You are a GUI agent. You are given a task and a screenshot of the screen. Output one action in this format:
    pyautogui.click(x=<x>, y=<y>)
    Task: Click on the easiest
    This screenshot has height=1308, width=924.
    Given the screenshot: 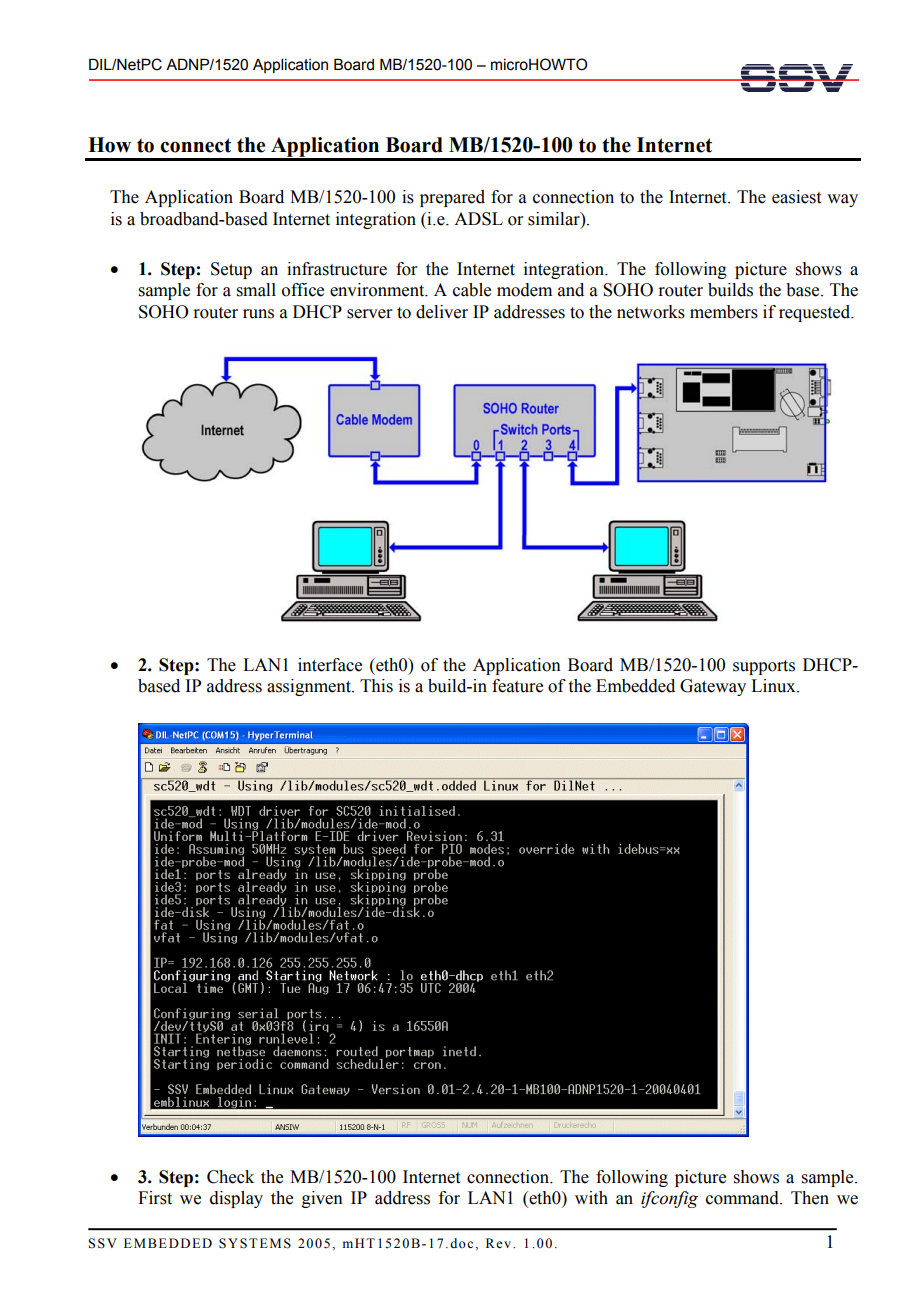 What is the action you would take?
    pyautogui.click(x=796, y=197)
